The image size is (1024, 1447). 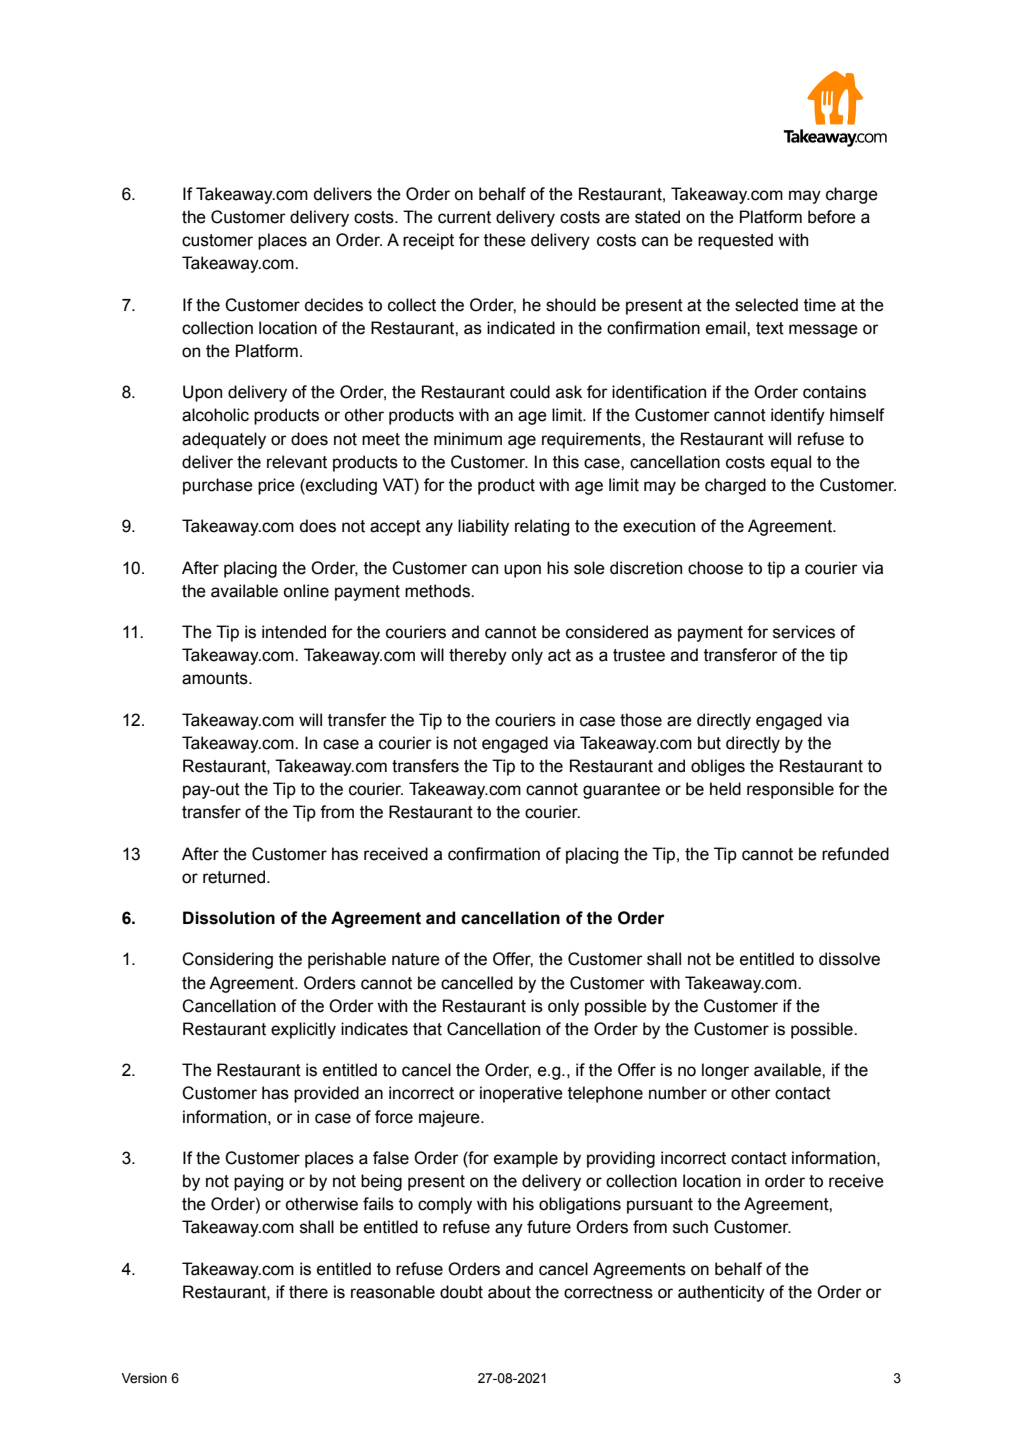 I want to click on these, so click(x=505, y=240).
